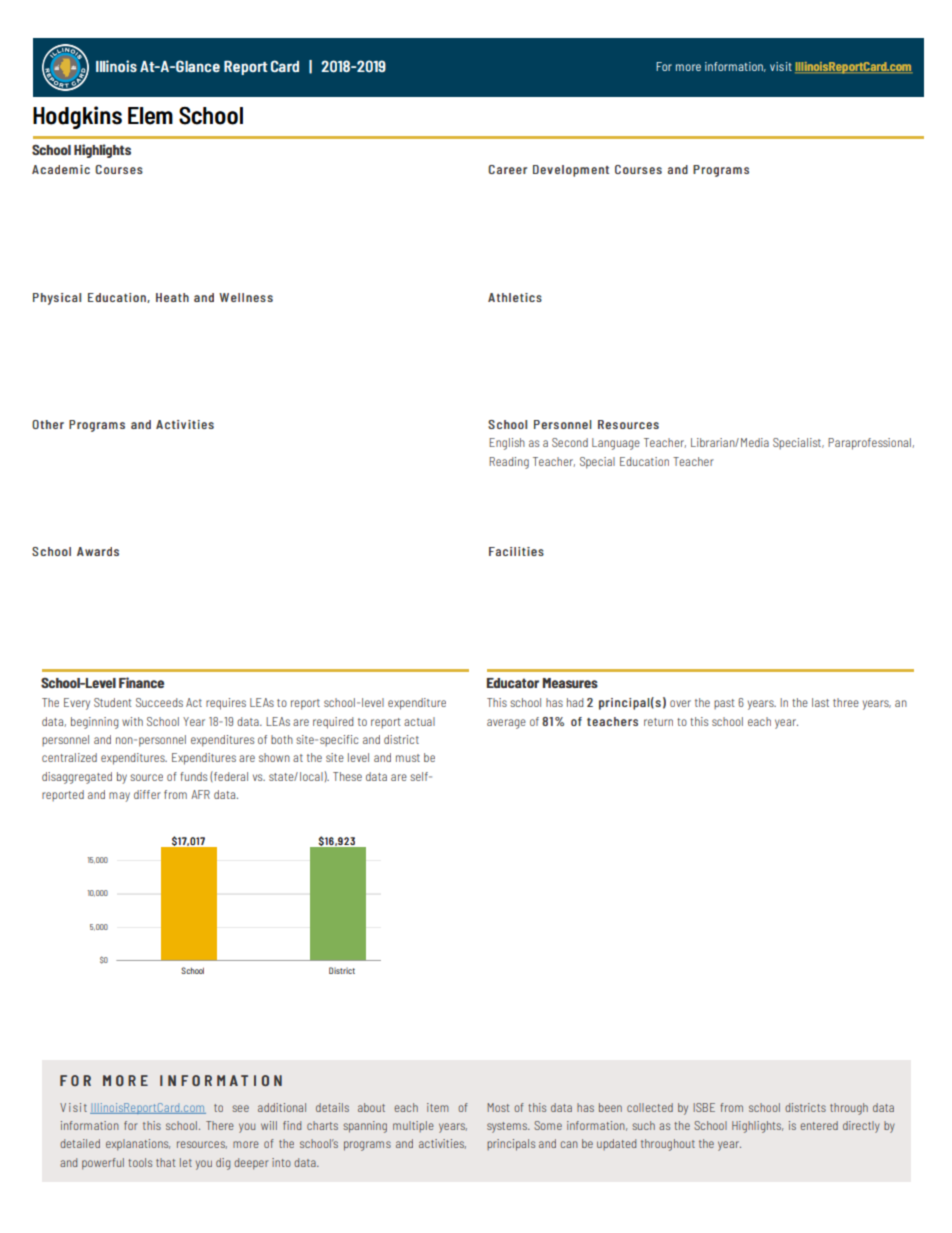 Image resolution: width=952 pixels, height=1233 pixels. What do you see at coordinates (515, 297) in the screenshot?
I see `Athletics` at bounding box center [515, 297].
